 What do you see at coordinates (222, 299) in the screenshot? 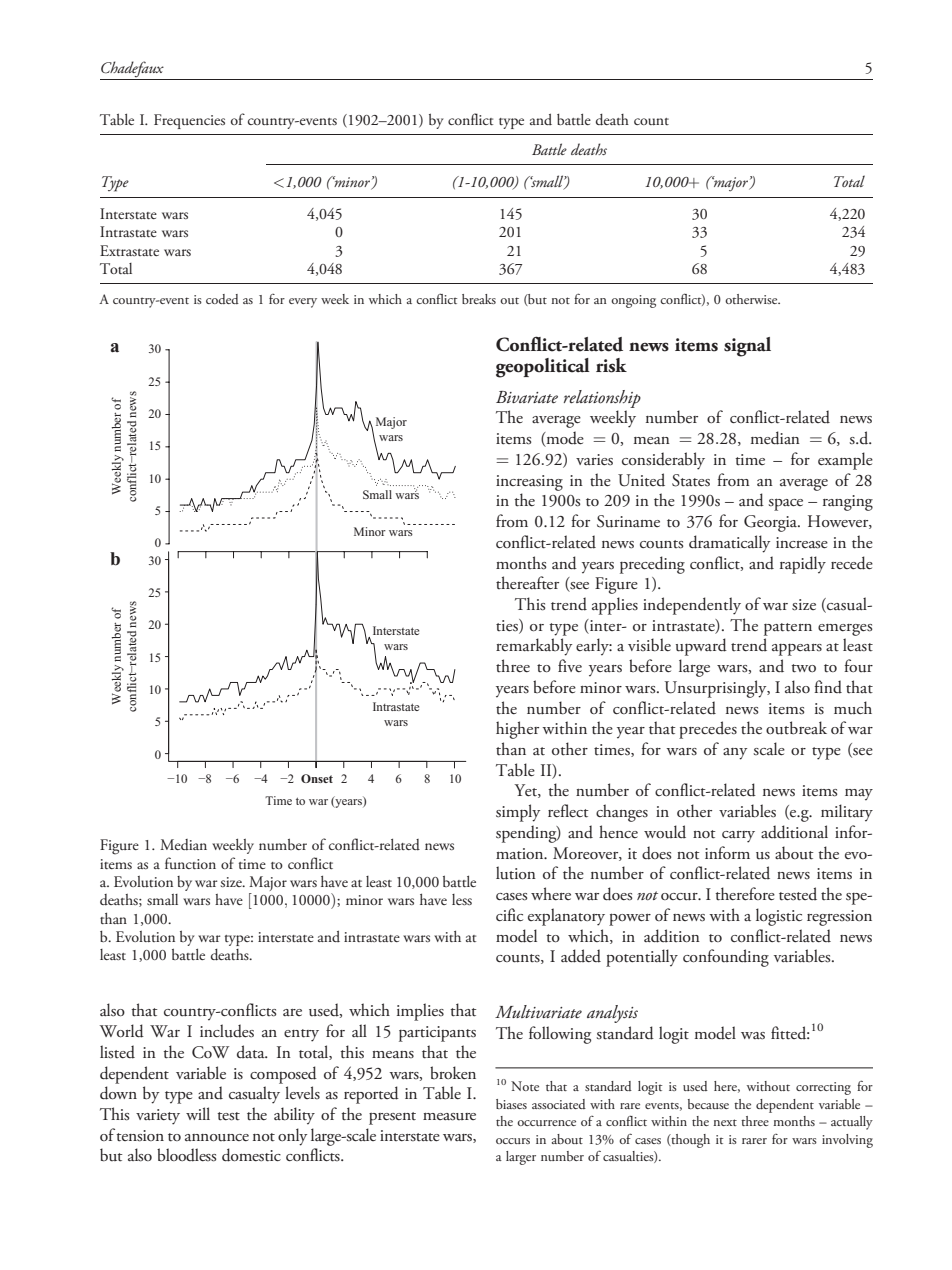
I see `coded` at bounding box center [222, 299].
